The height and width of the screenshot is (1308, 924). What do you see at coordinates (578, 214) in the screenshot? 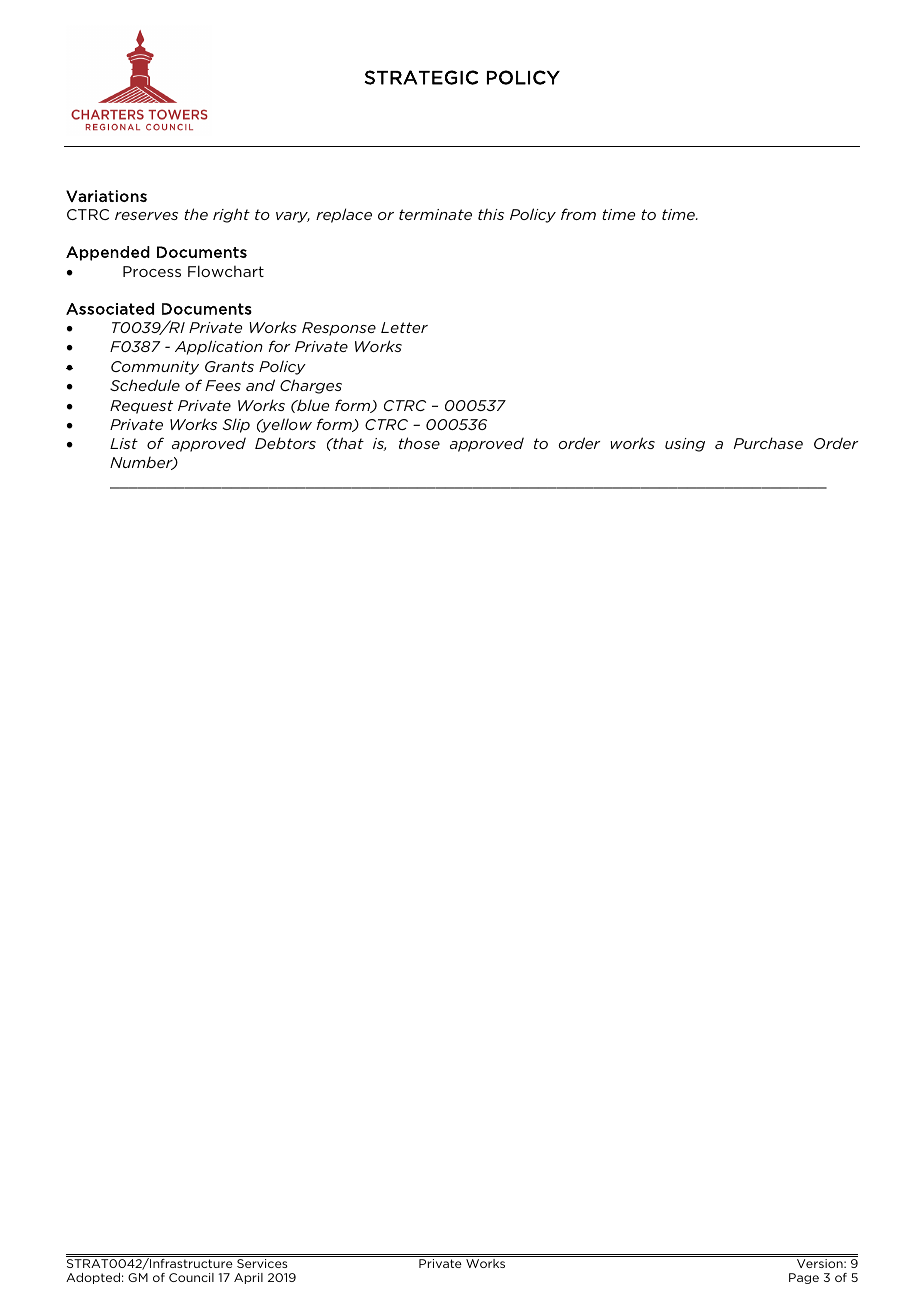
I see `from` at bounding box center [578, 214].
